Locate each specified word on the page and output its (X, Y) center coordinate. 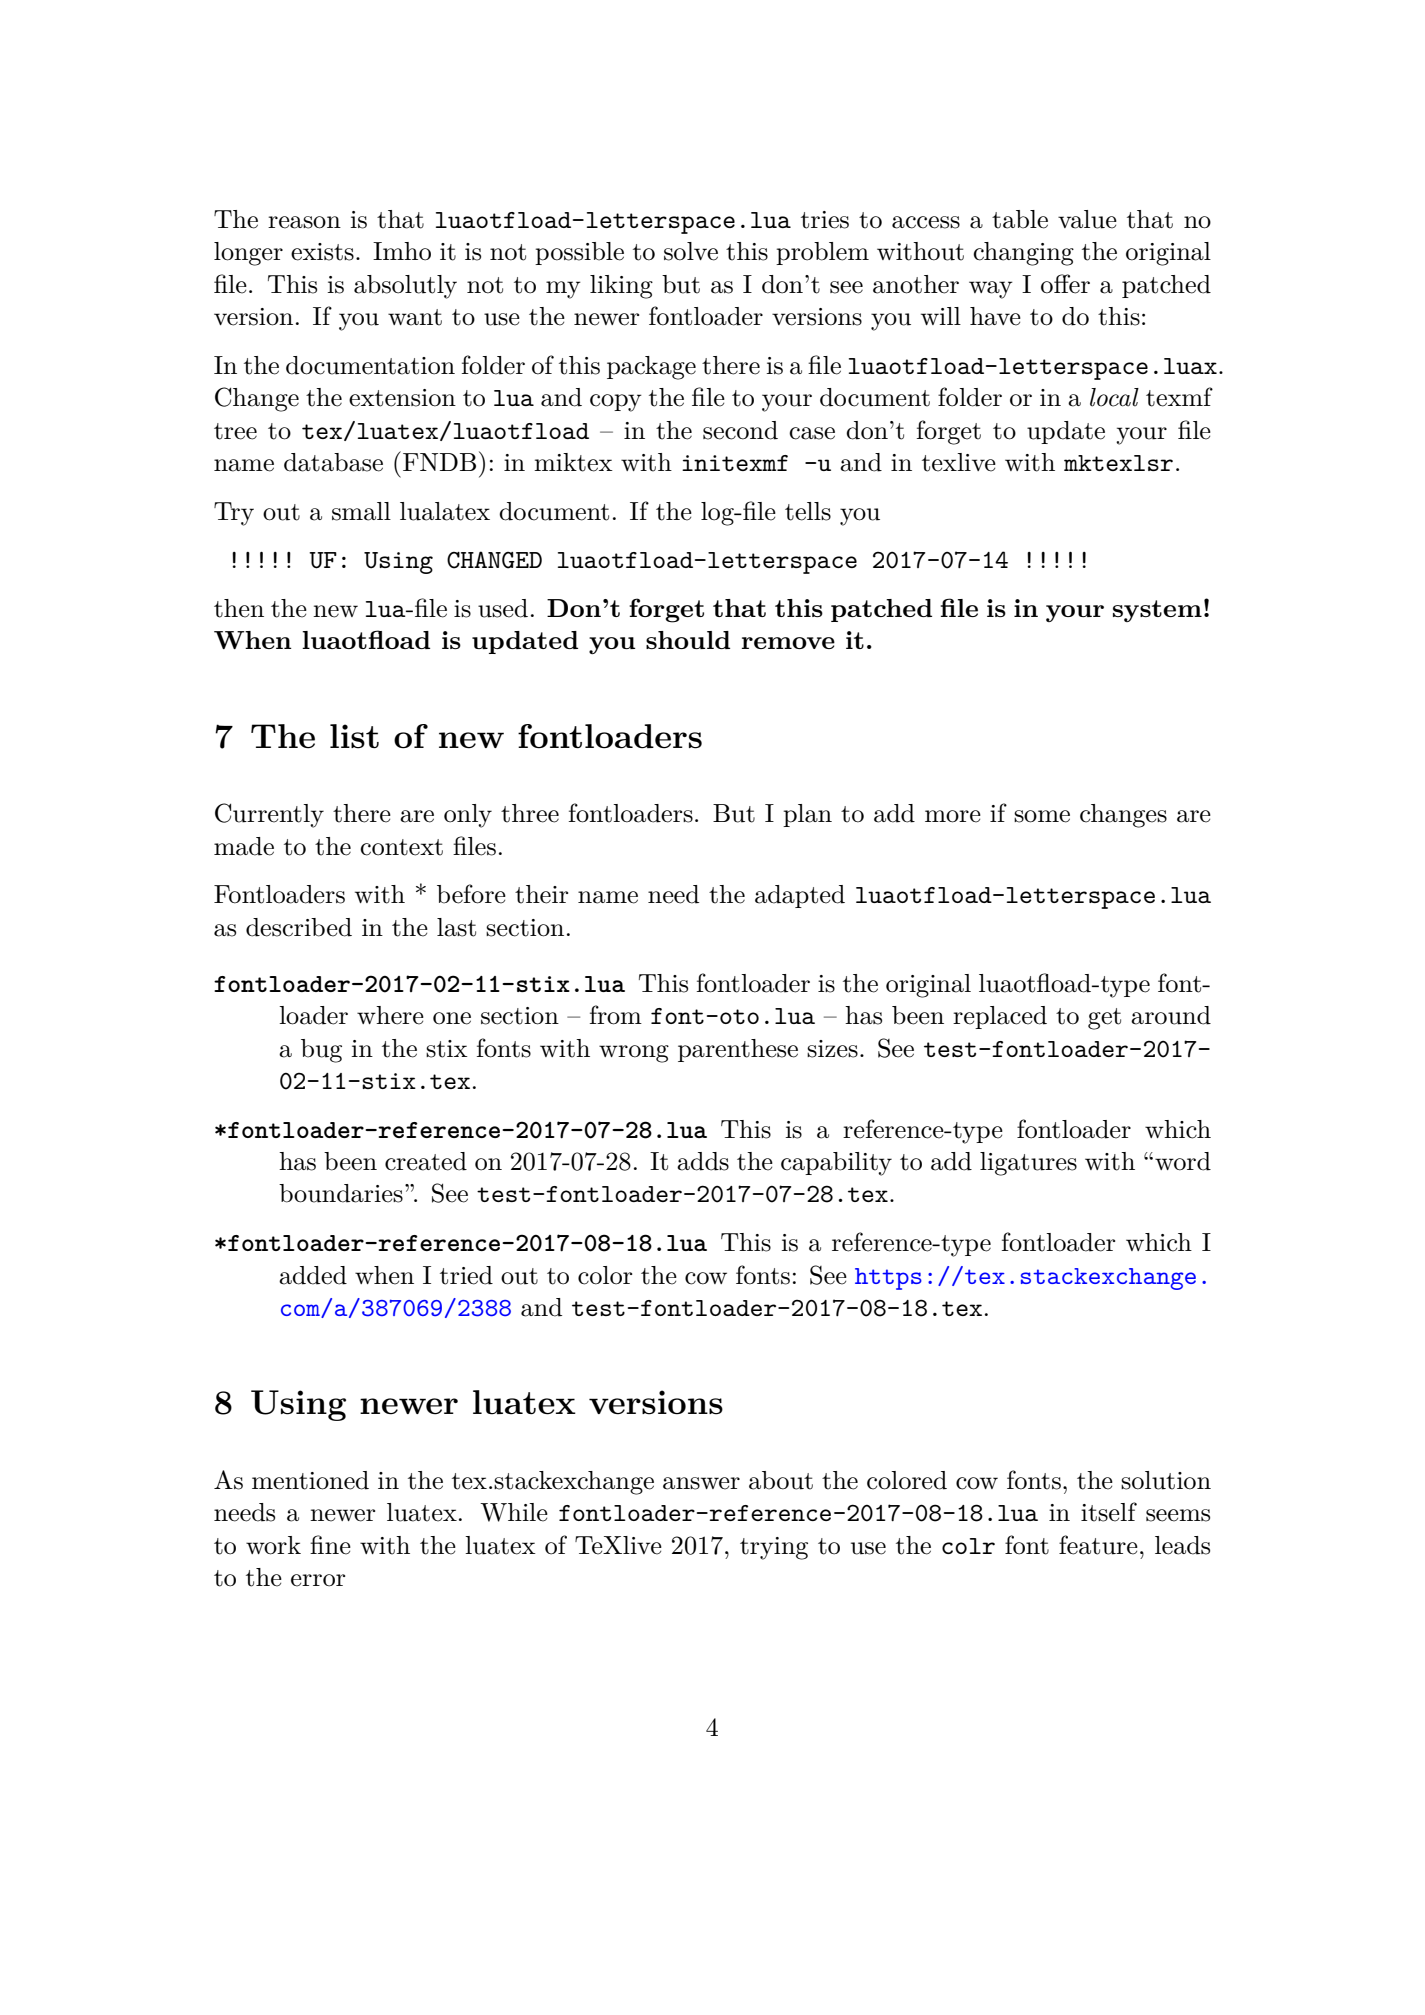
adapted (800, 896)
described (299, 927)
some (1042, 816)
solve (691, 251)
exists (322, 252)
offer (1065, 284)
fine (330, 1545)
